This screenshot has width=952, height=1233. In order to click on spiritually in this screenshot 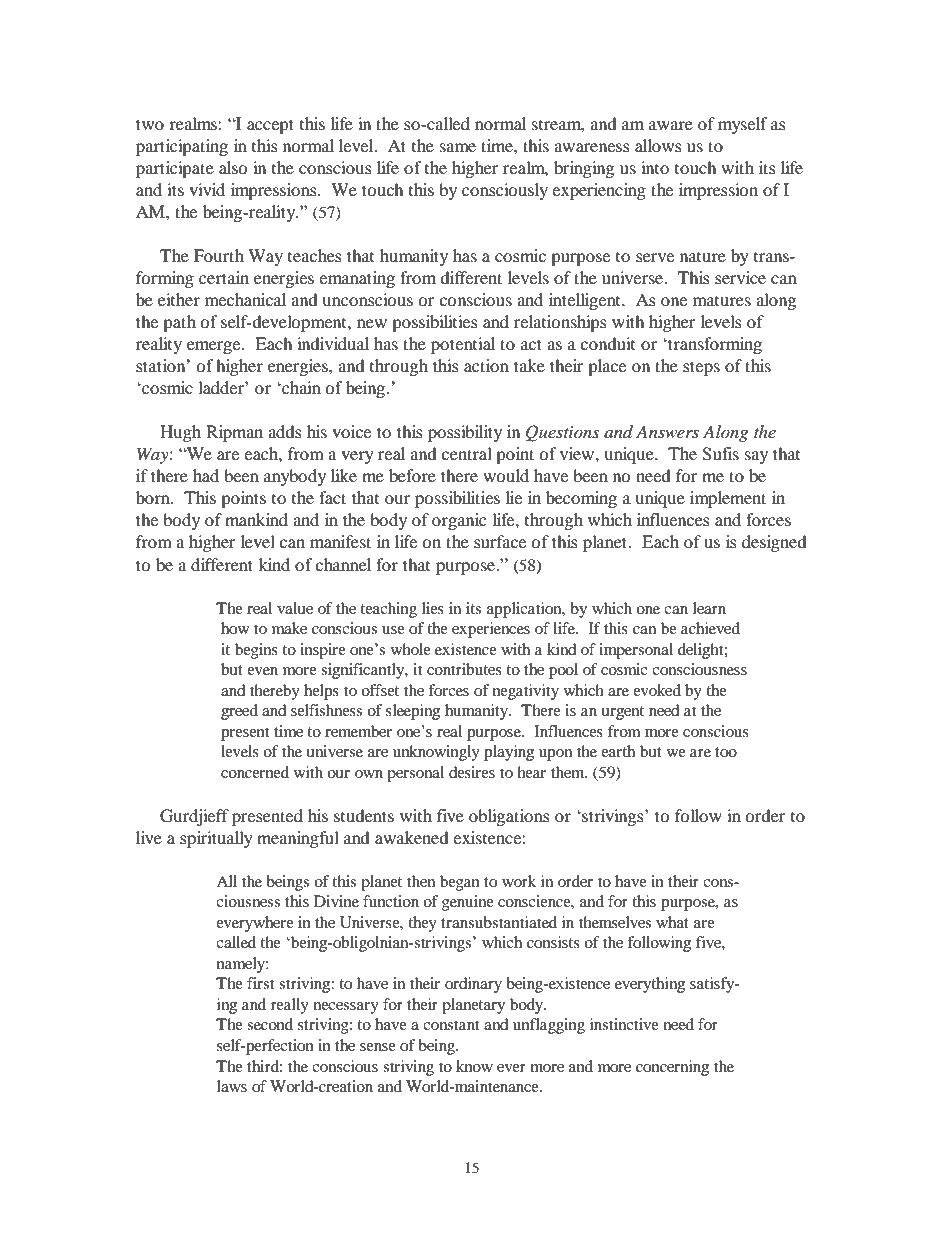, I will do `click(216, 839)`.
